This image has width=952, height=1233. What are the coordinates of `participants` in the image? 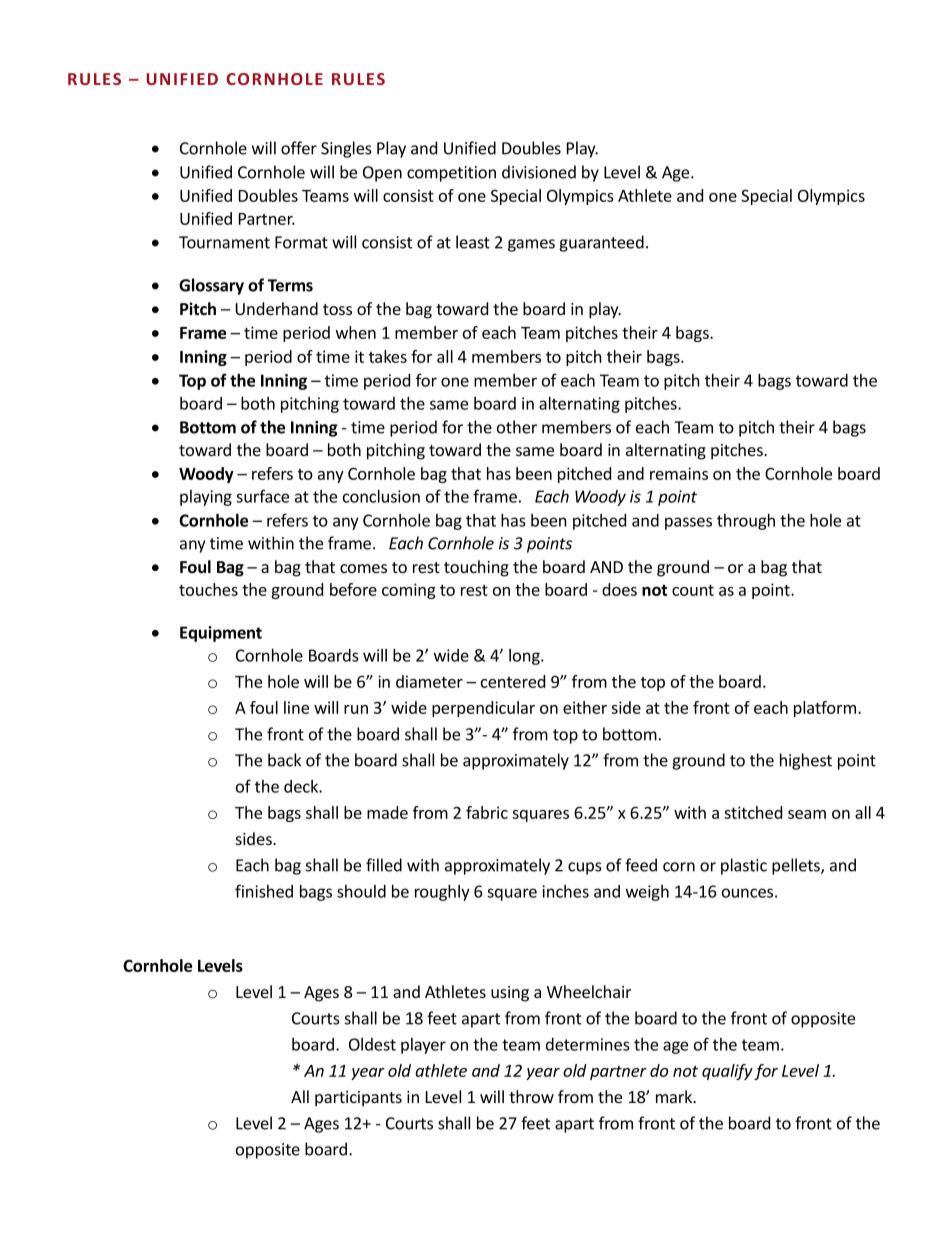 It's located at (358, 1099).
